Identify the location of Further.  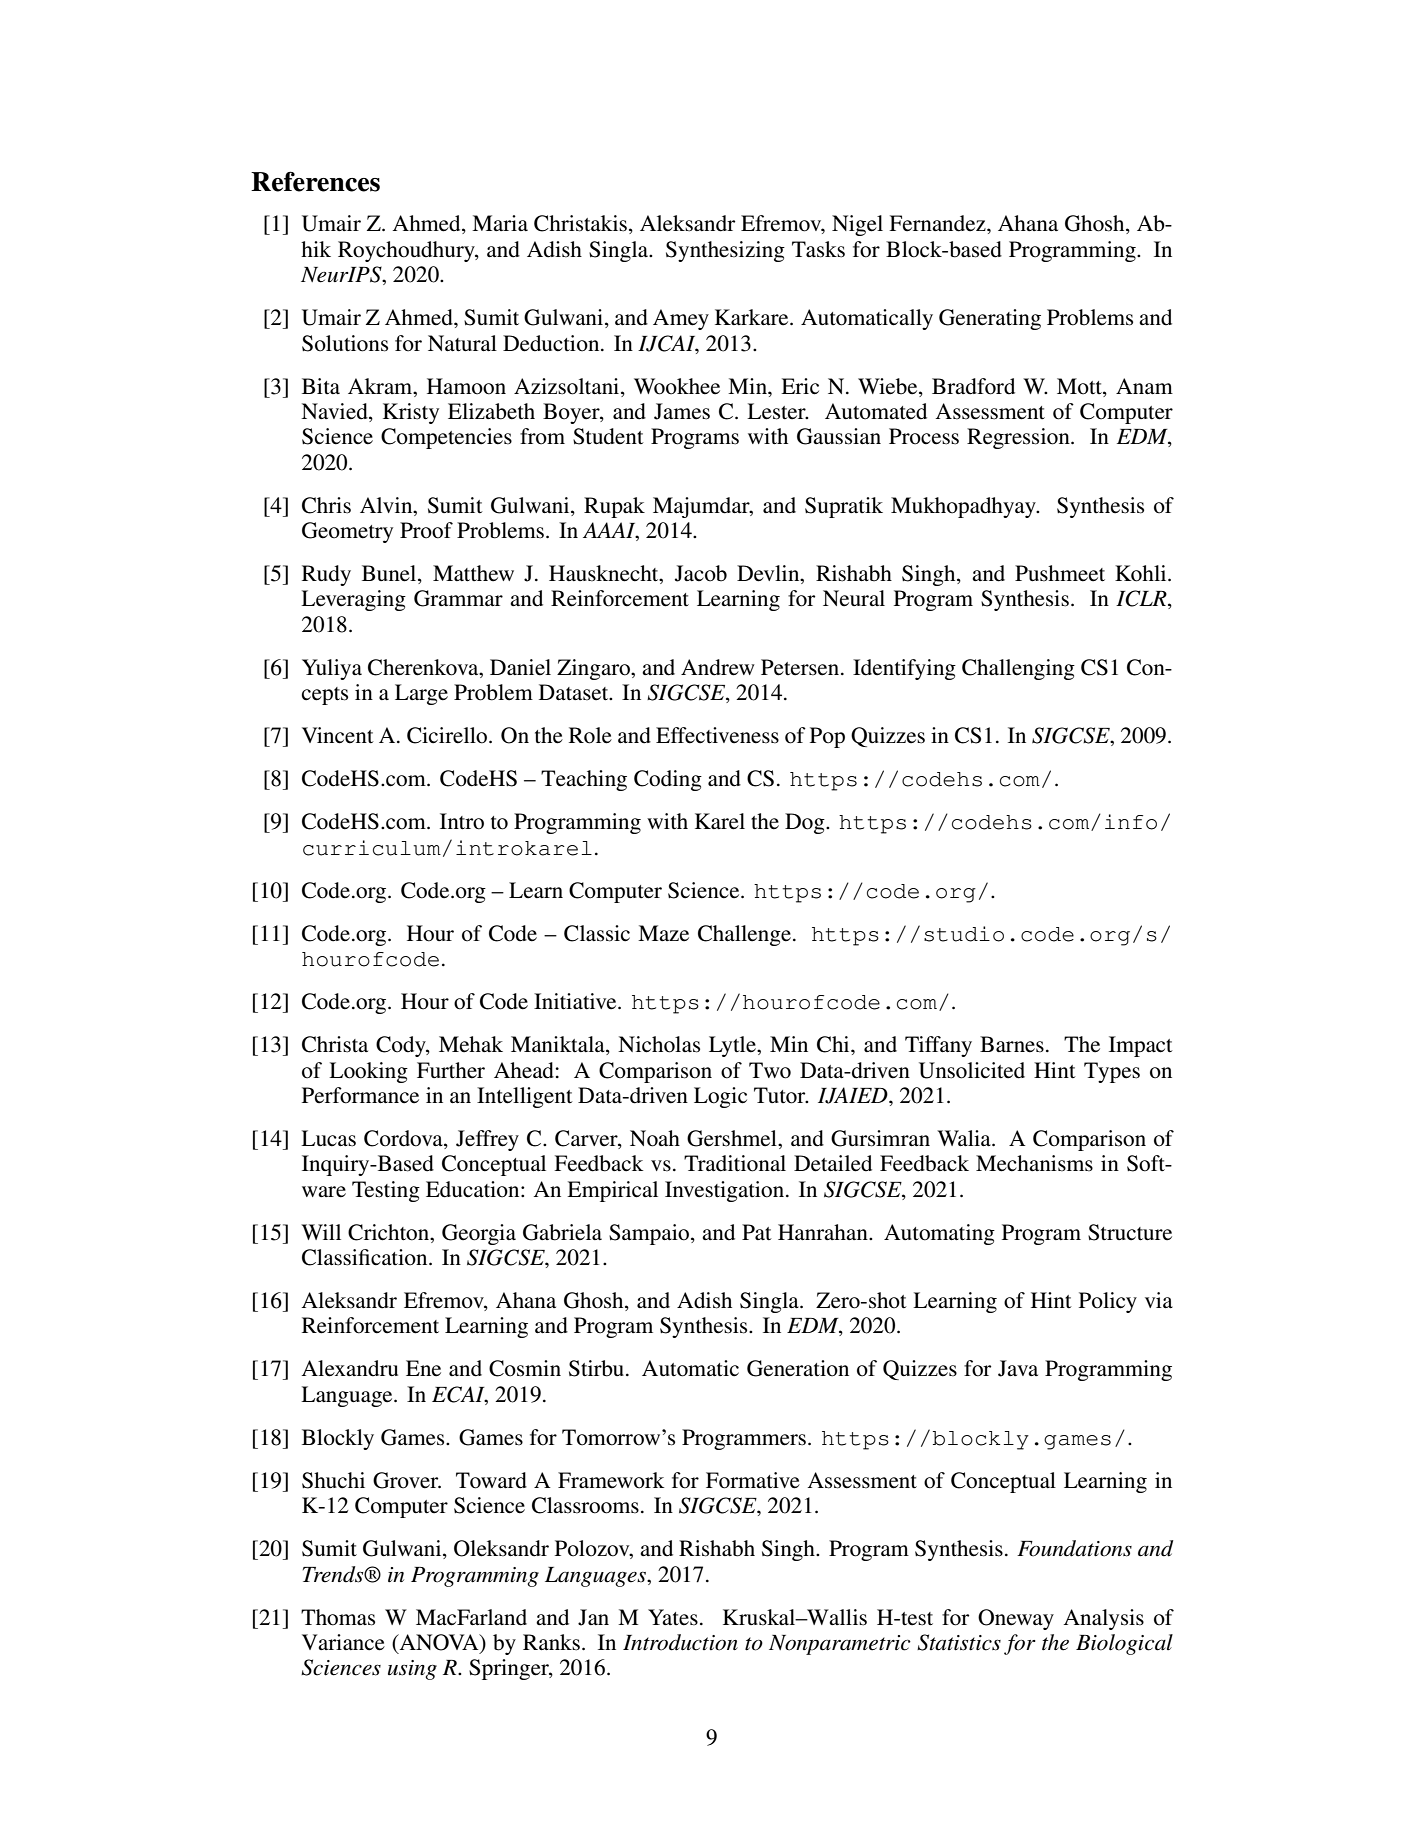
(451, 1070).
